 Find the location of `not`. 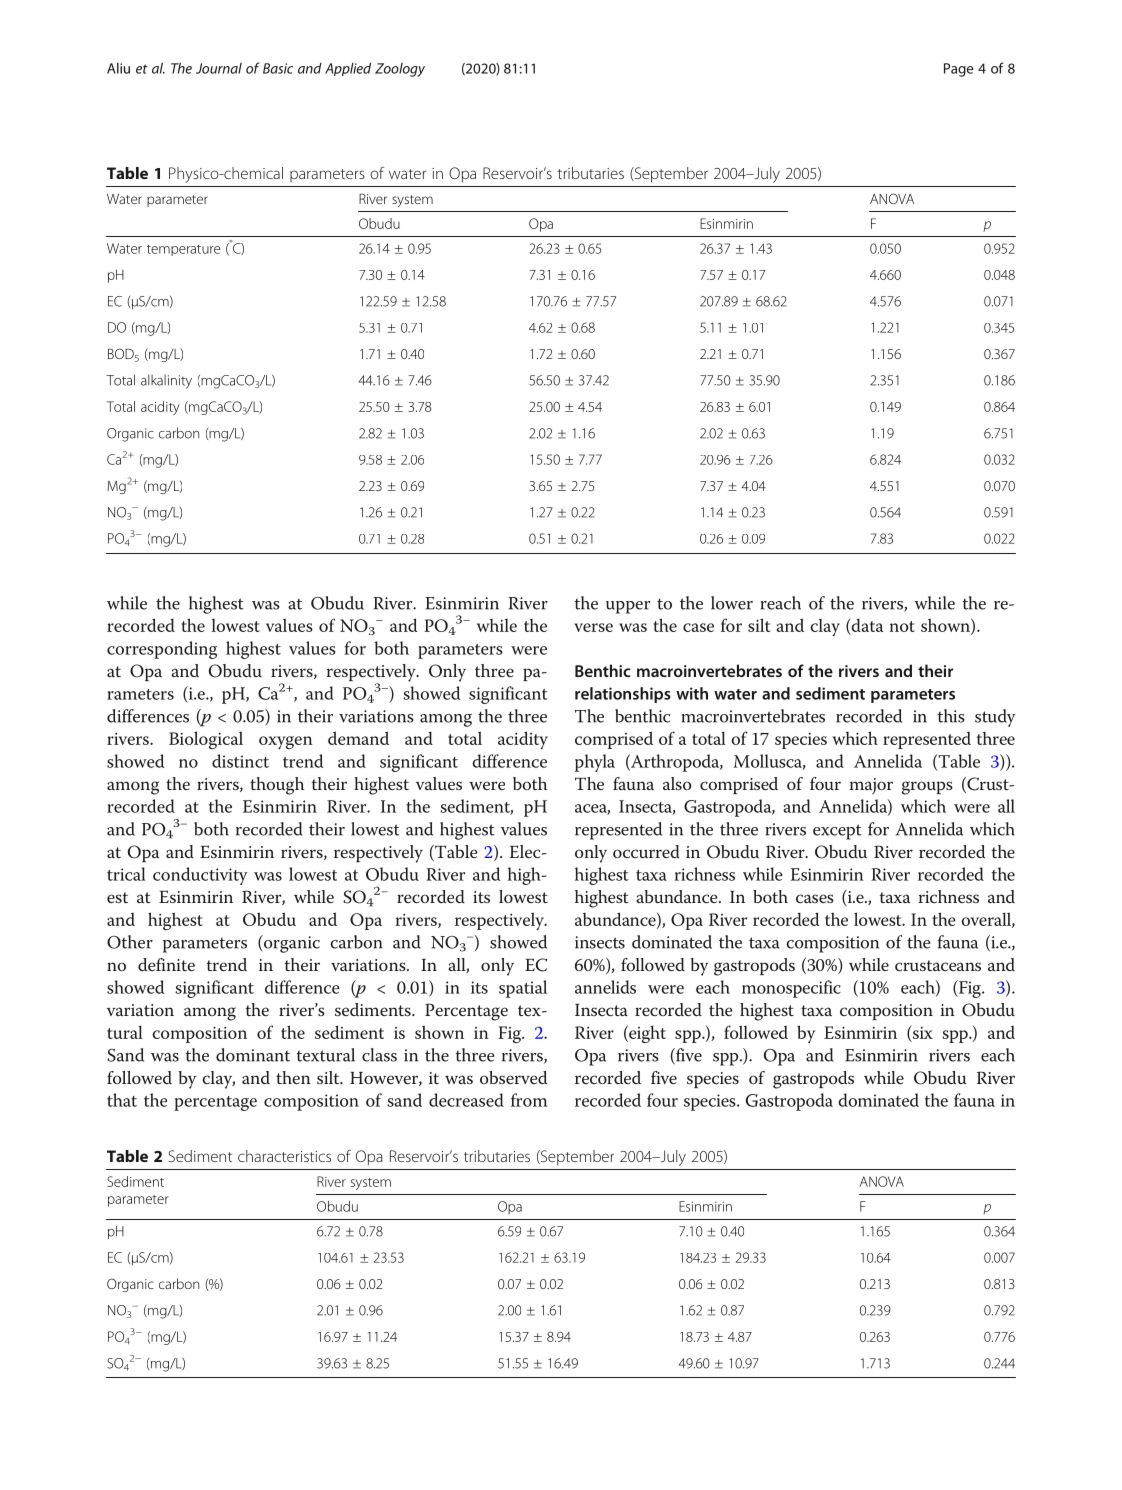

not is located at coordinates (902, 626).
